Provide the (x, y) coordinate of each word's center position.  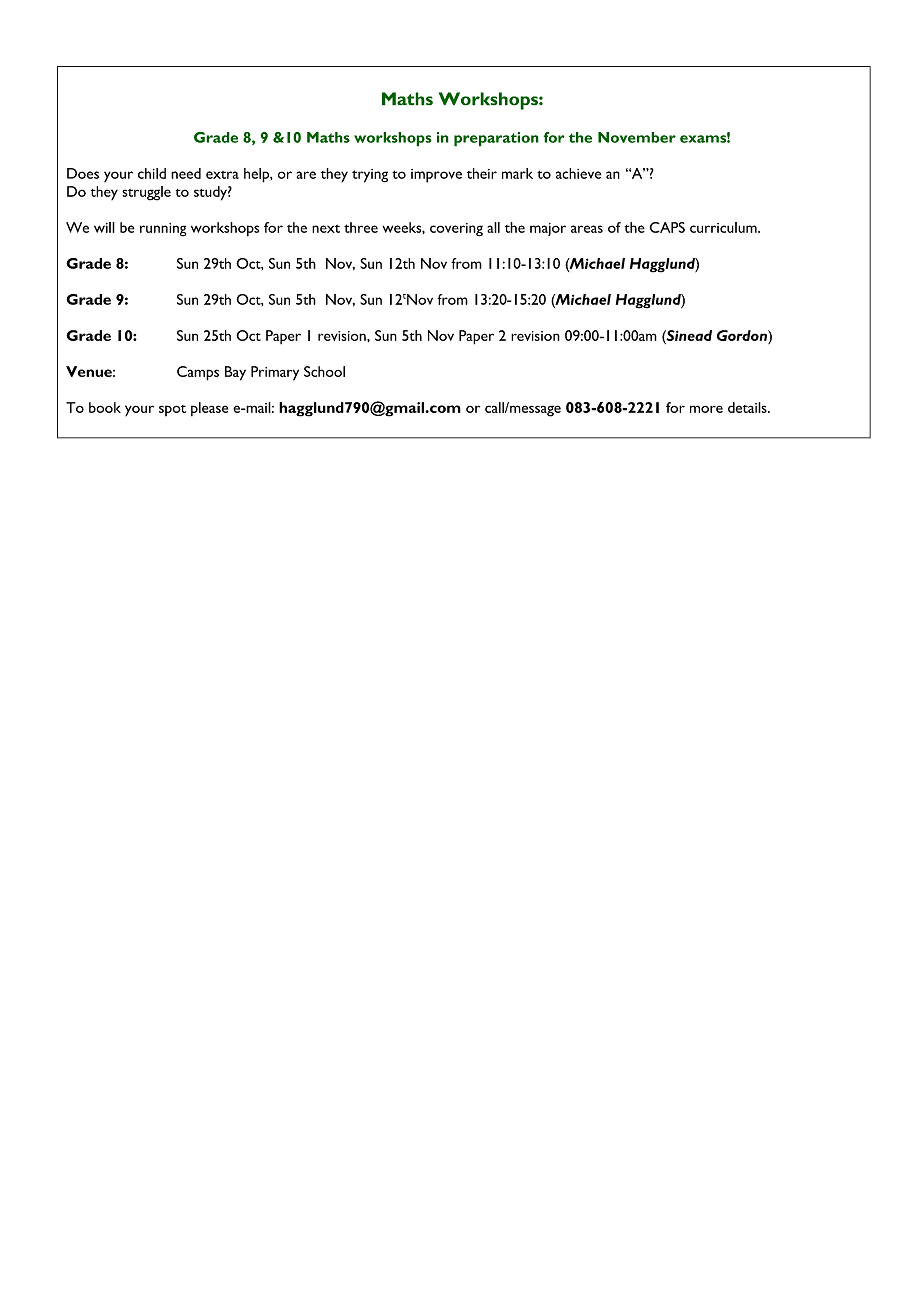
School (324, 371)
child (152, 173)
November (637, 137)
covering (456, 230)
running (163, 230)
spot (172, 410)
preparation (496, 139)
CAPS (667, 227)
